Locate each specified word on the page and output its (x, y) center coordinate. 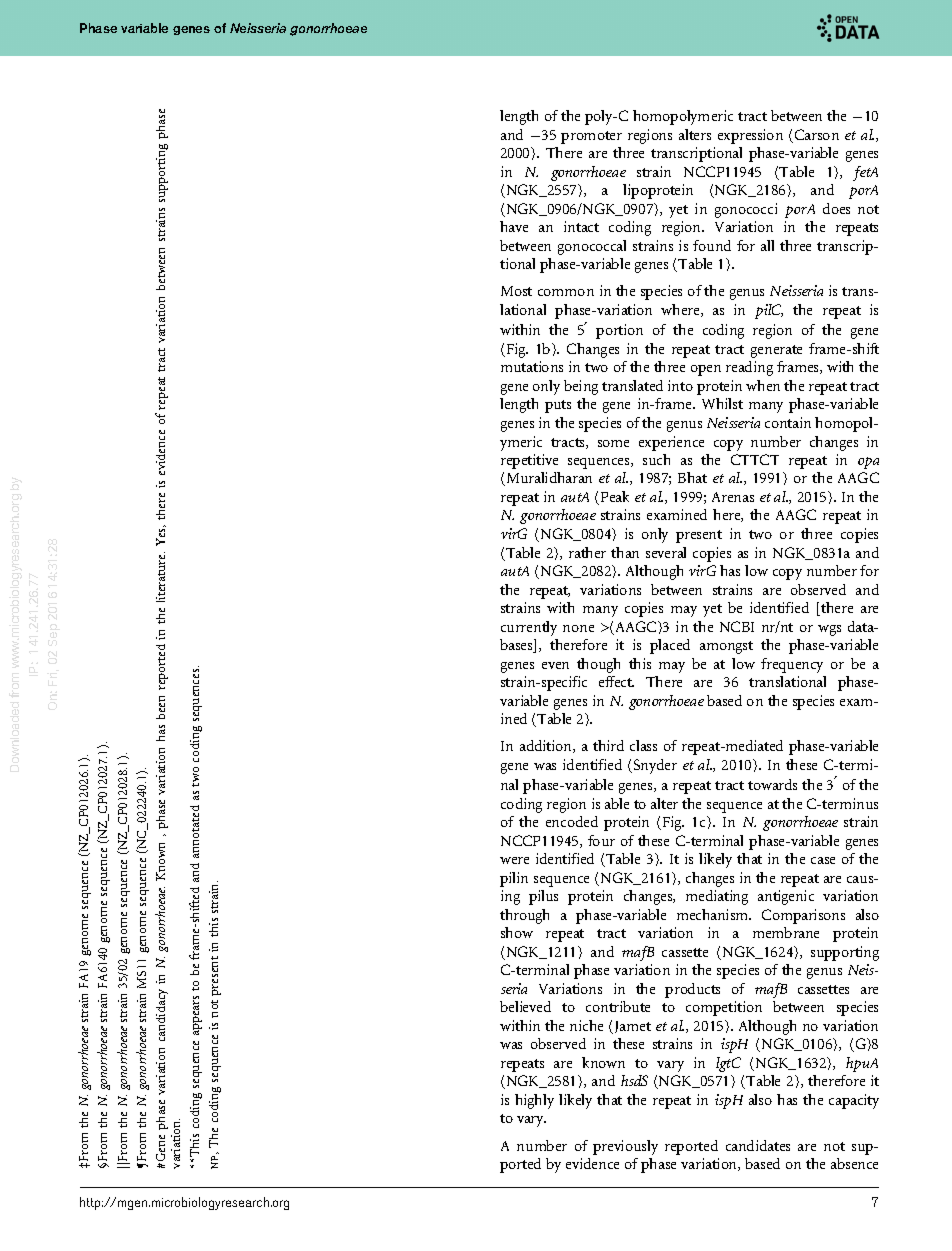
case (823, 860)
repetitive (529, 461)
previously (625, 1147)
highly (534, 1101)
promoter (591, 137)
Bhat (692, 477)
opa (868, 463)
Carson (817, 134)
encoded (572, 821)
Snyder (655, 766)
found (712, 245)
